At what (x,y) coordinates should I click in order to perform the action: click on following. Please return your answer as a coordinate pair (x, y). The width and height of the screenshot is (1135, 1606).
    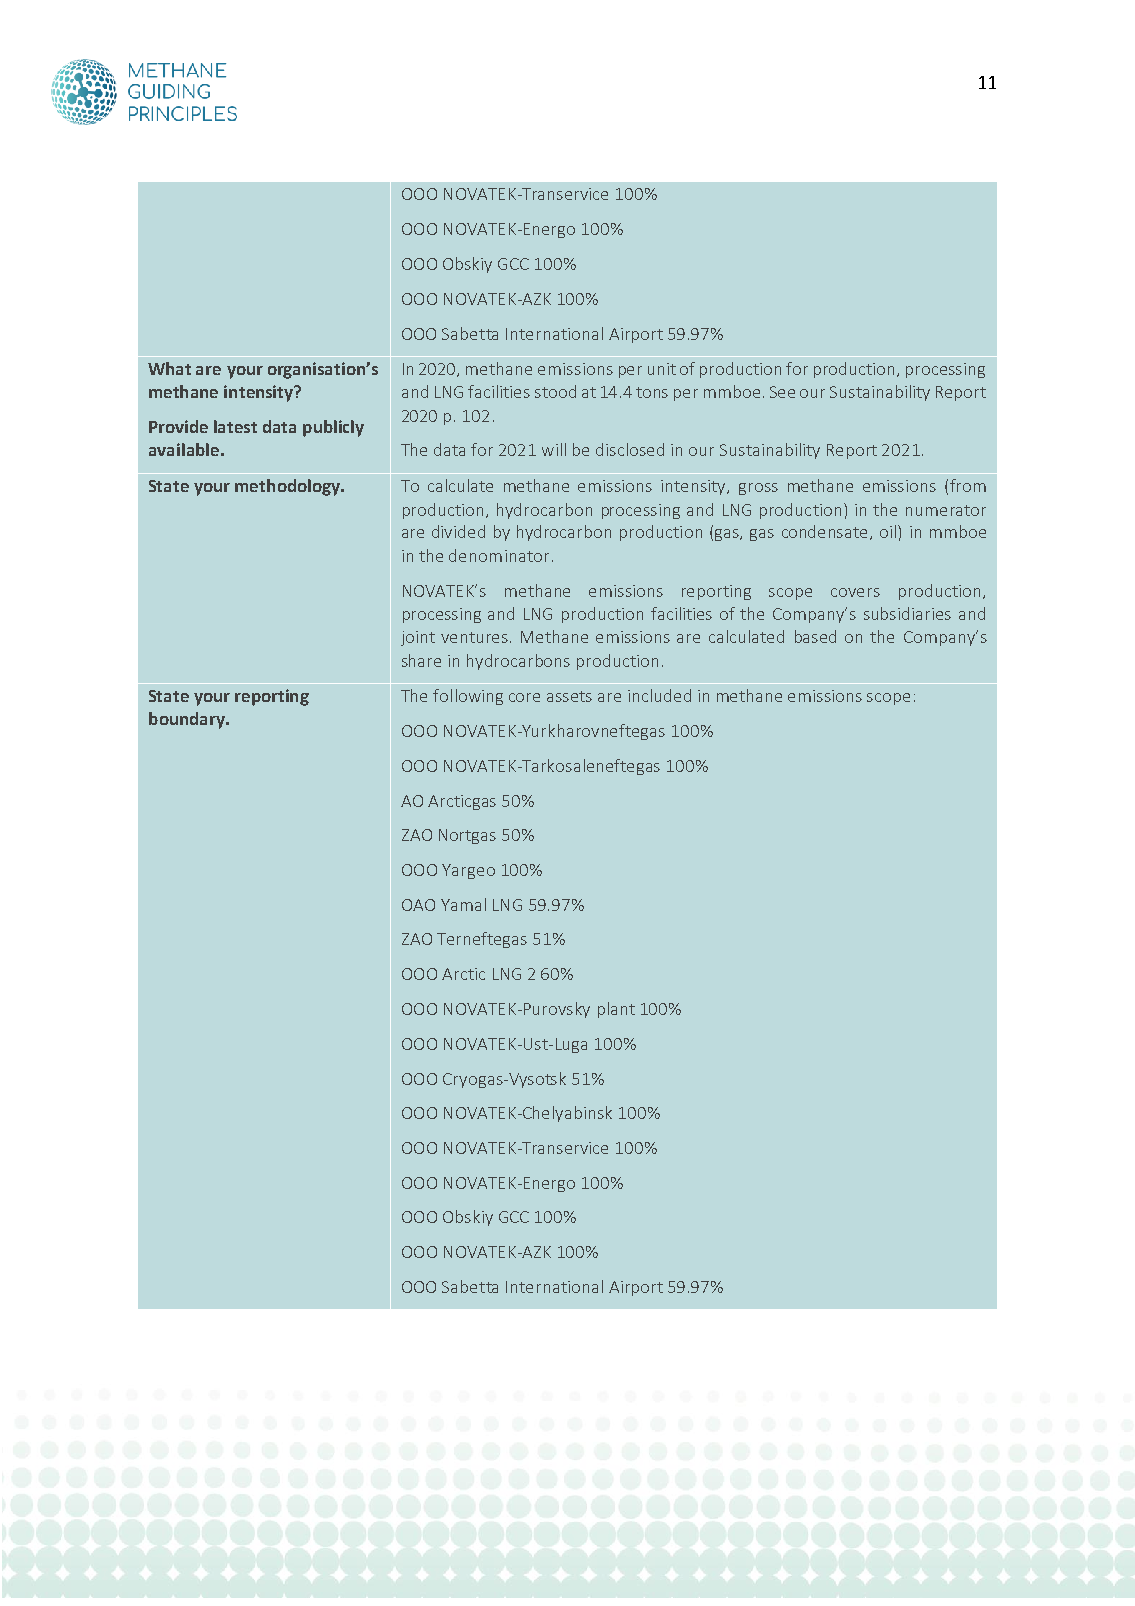
    Looking at the image, I should click on (468, 697).
